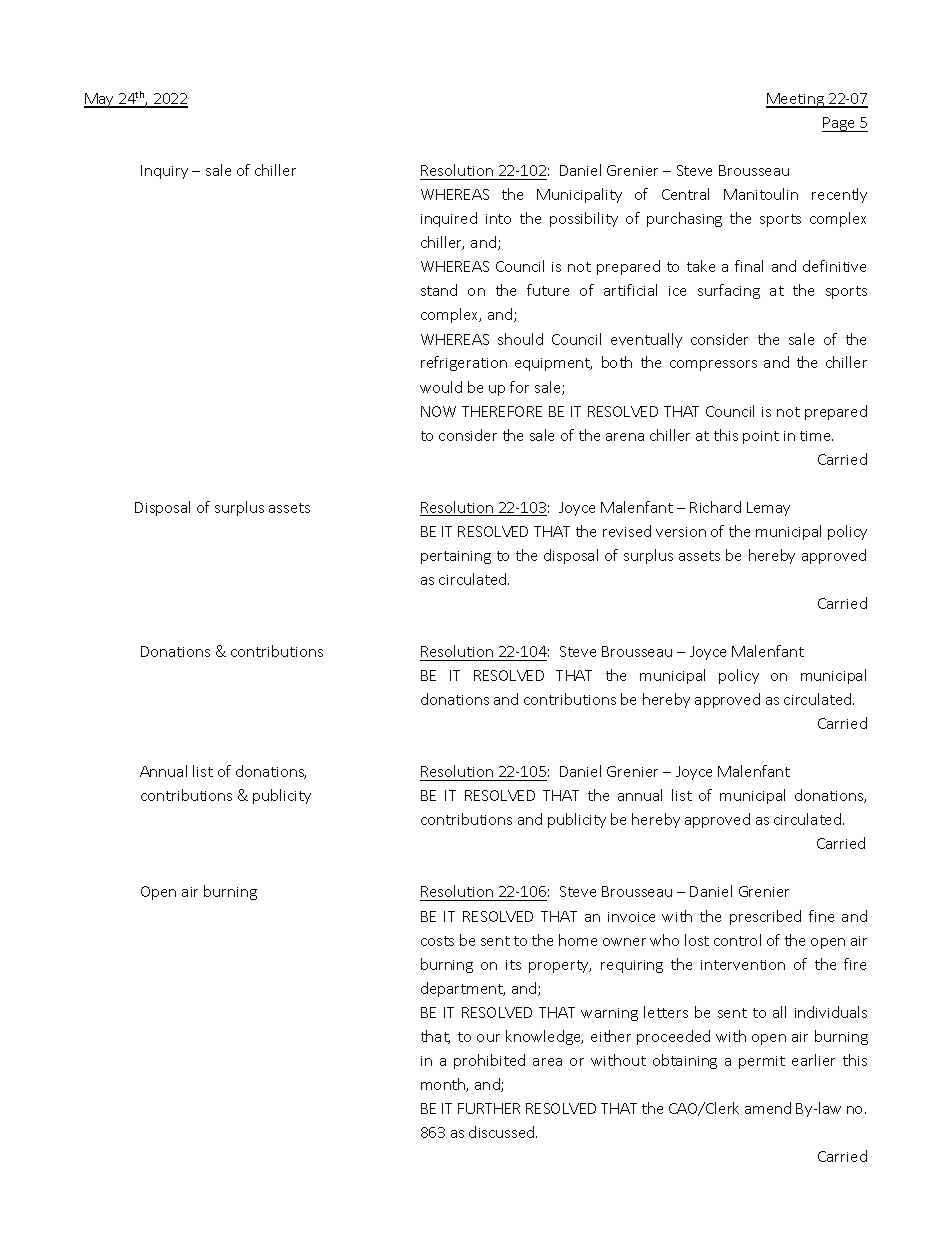  What do you see at coordinates (498, 219) in the document?
I see `into` at bounding box center [498, 219].
